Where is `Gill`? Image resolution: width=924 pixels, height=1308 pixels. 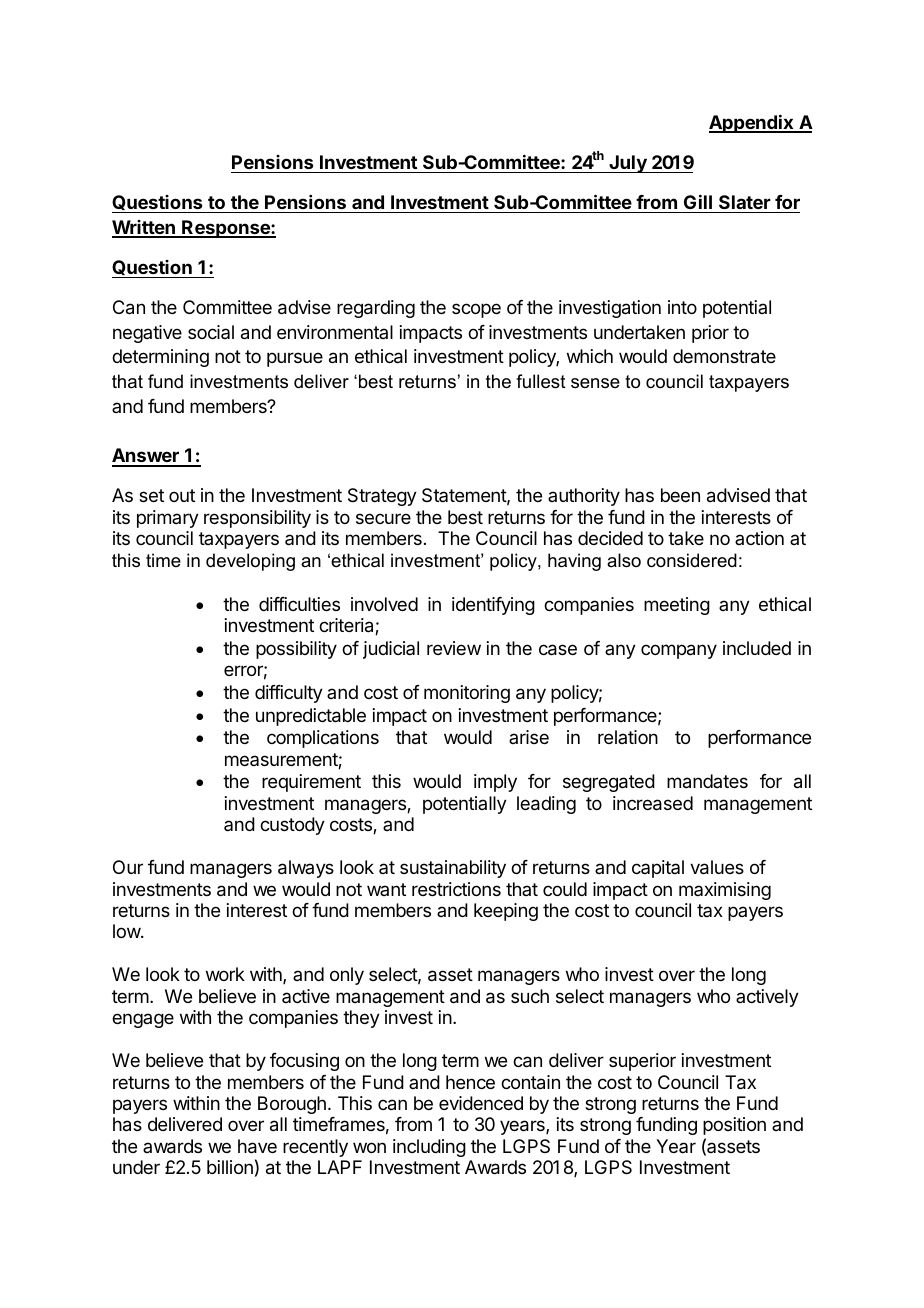 Gill is located at coordinates (698, 202).
